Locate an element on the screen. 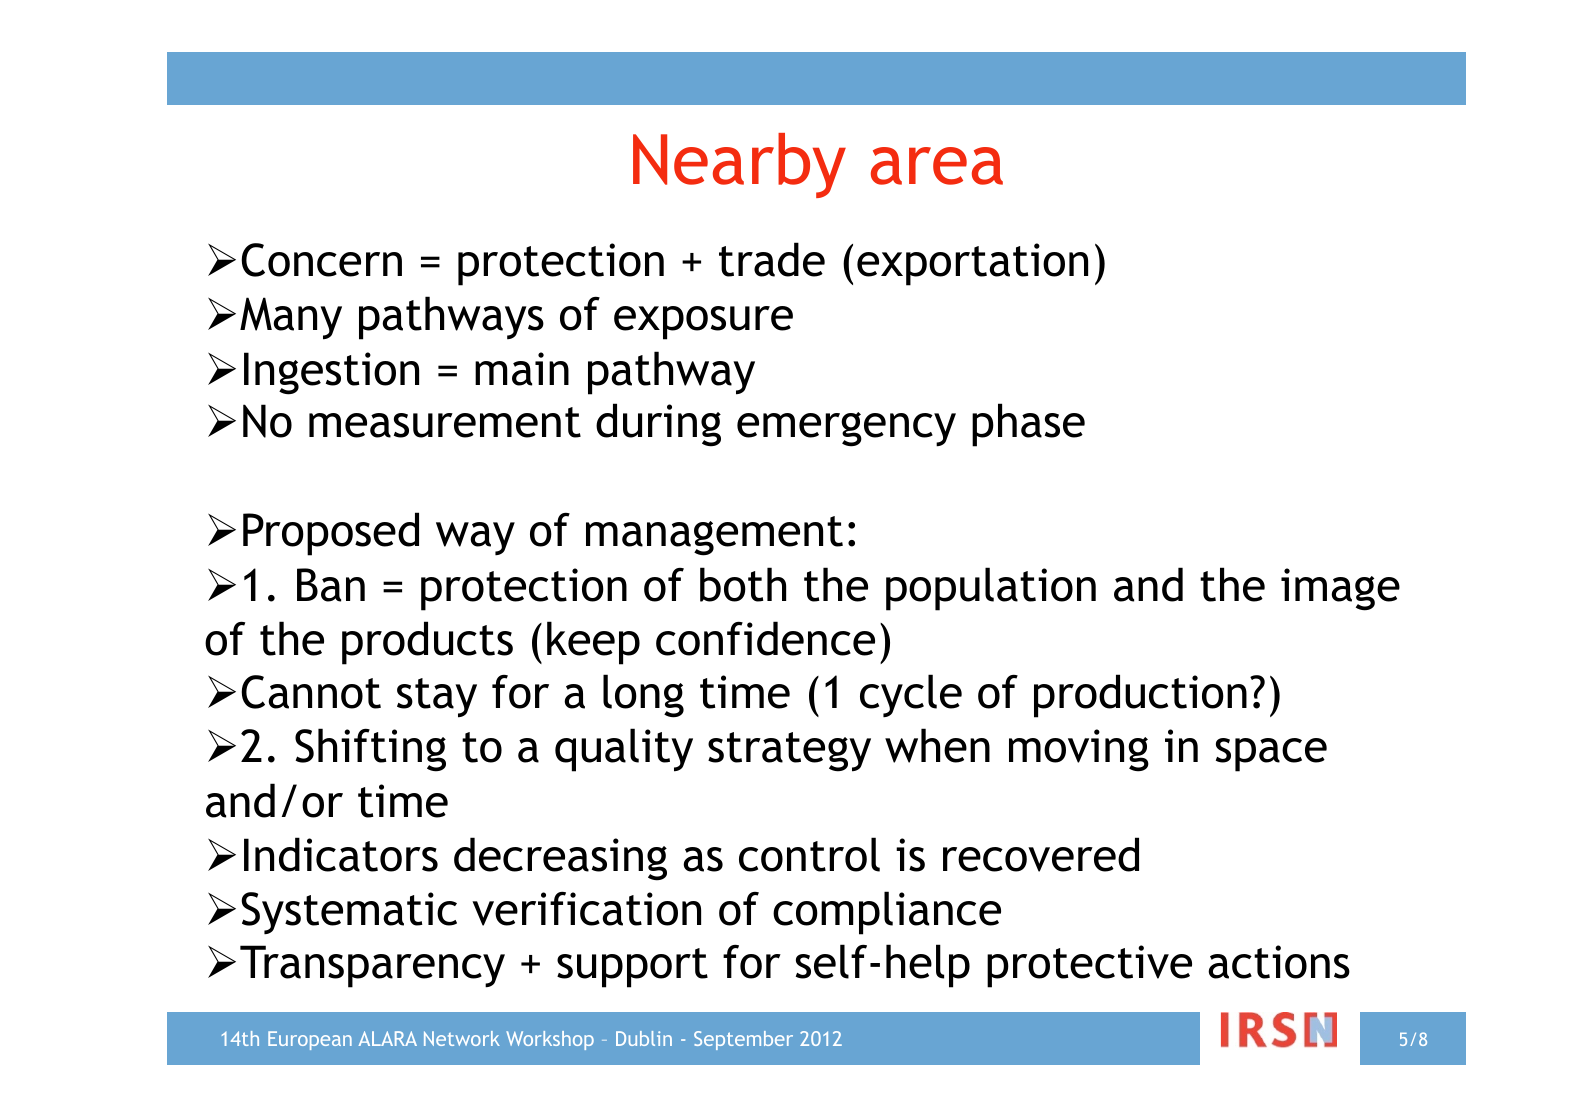  ALARA is located at coordinates (388, 1038).
